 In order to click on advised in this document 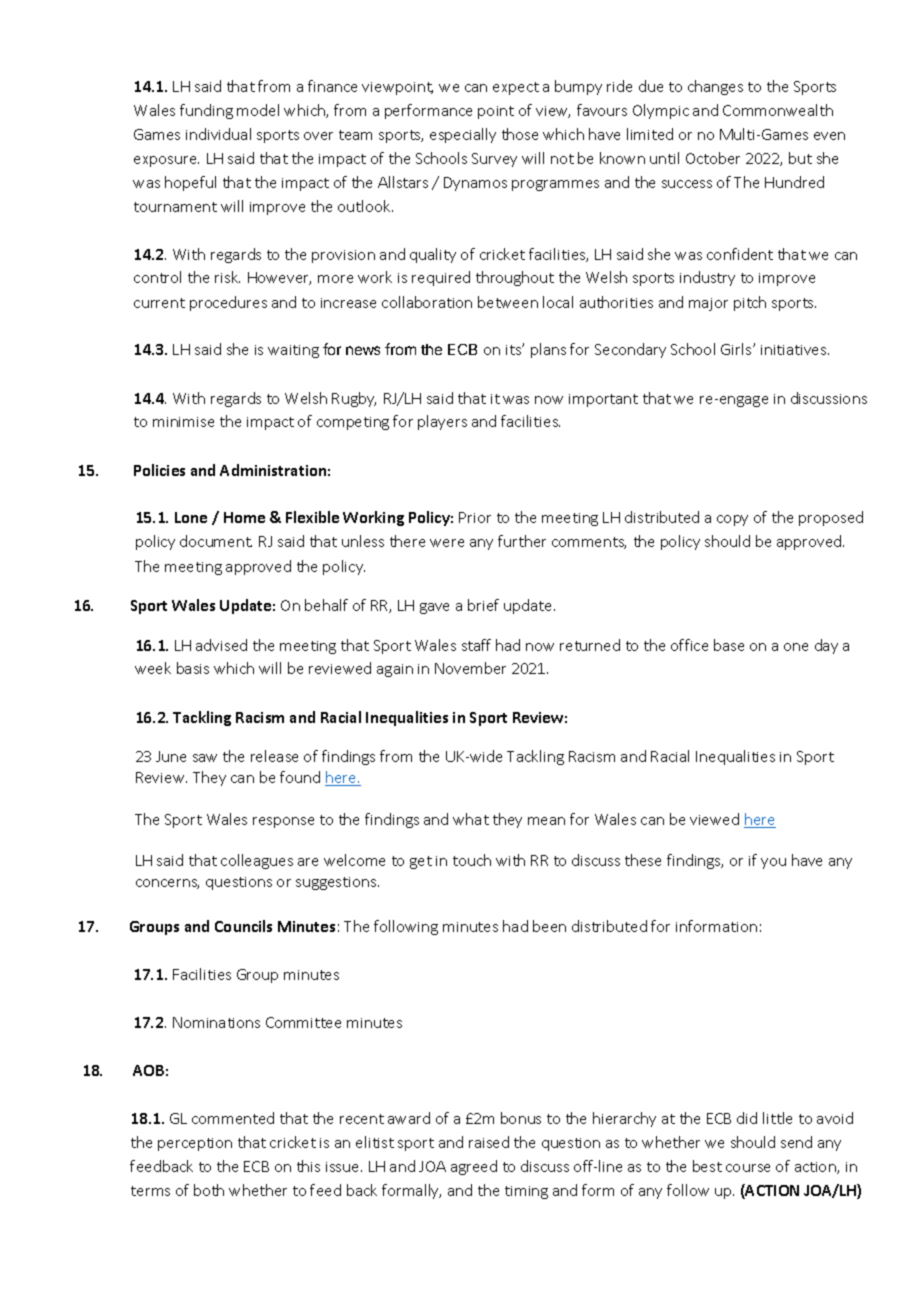, I will do `click(221, 645)`.
